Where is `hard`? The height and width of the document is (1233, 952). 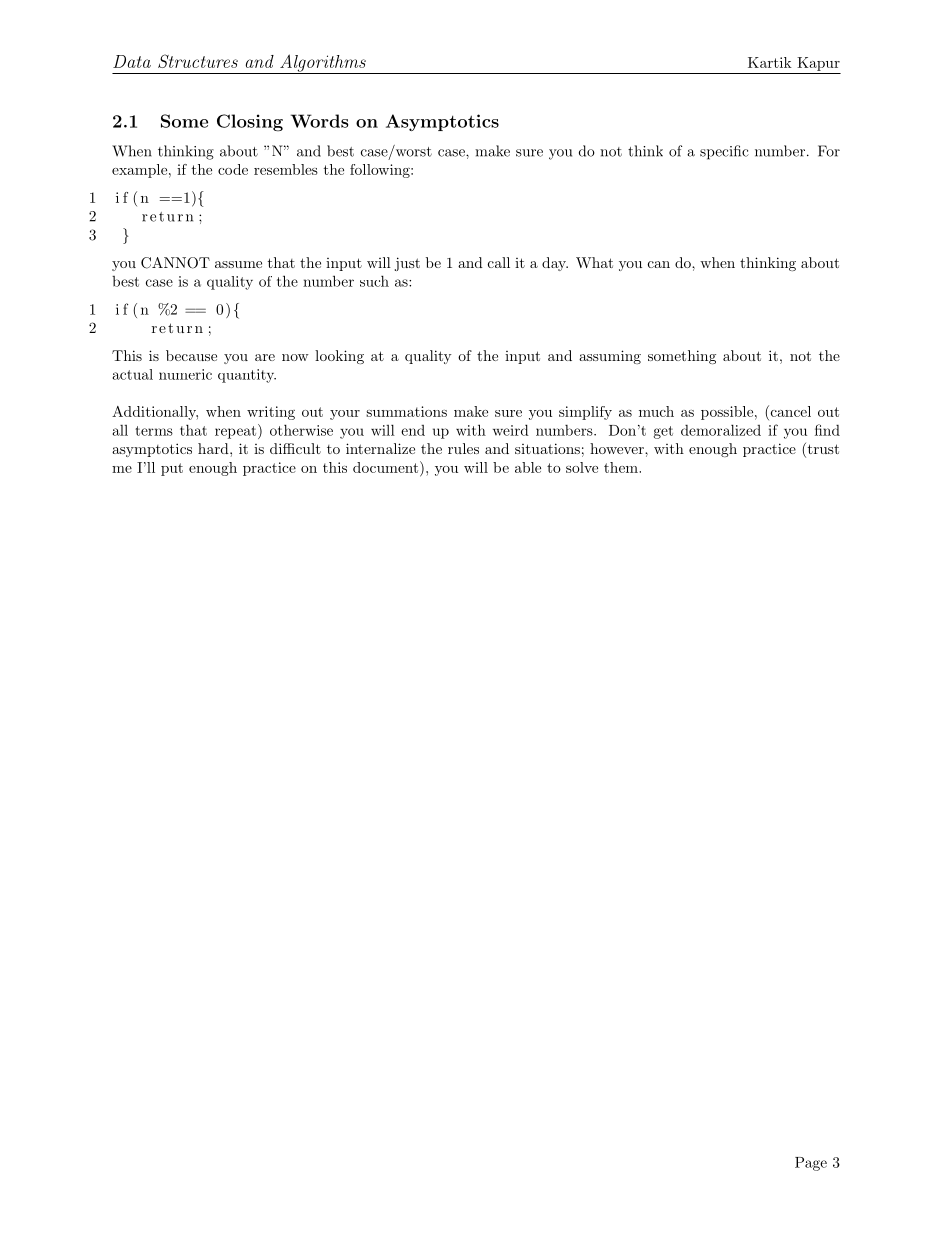 hard is located at coordinates (214, 448).
